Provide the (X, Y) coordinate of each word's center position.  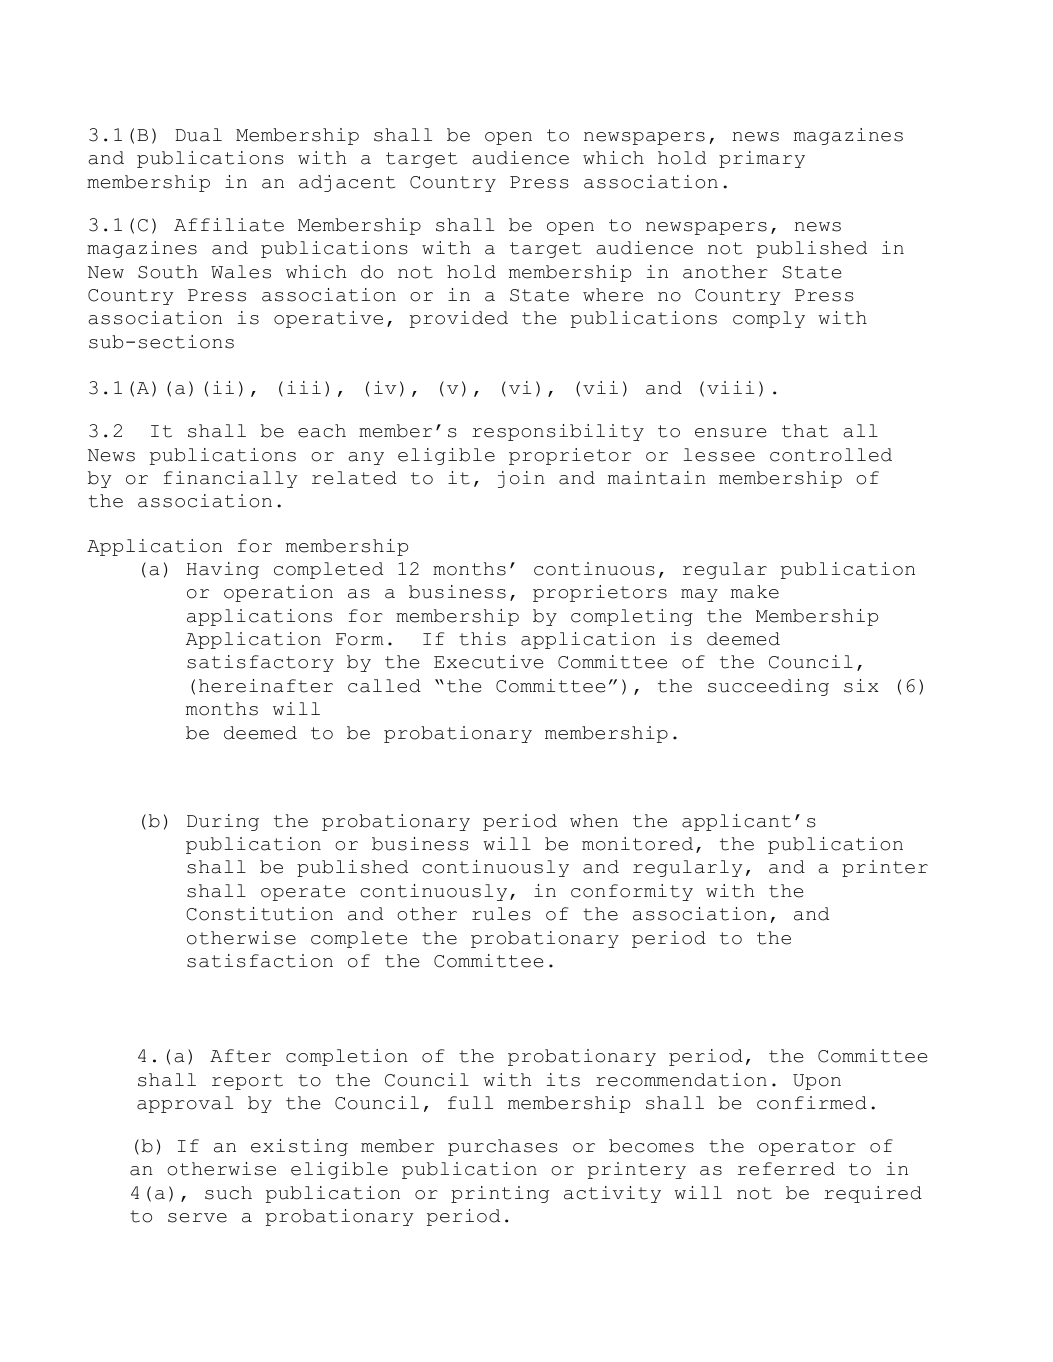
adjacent (347, 183)
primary (762, 159)
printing (500, 1194)
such (228, 1193)
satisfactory (260, 663)
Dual (198, 135)
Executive (489, 662)
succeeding (768, 687)
